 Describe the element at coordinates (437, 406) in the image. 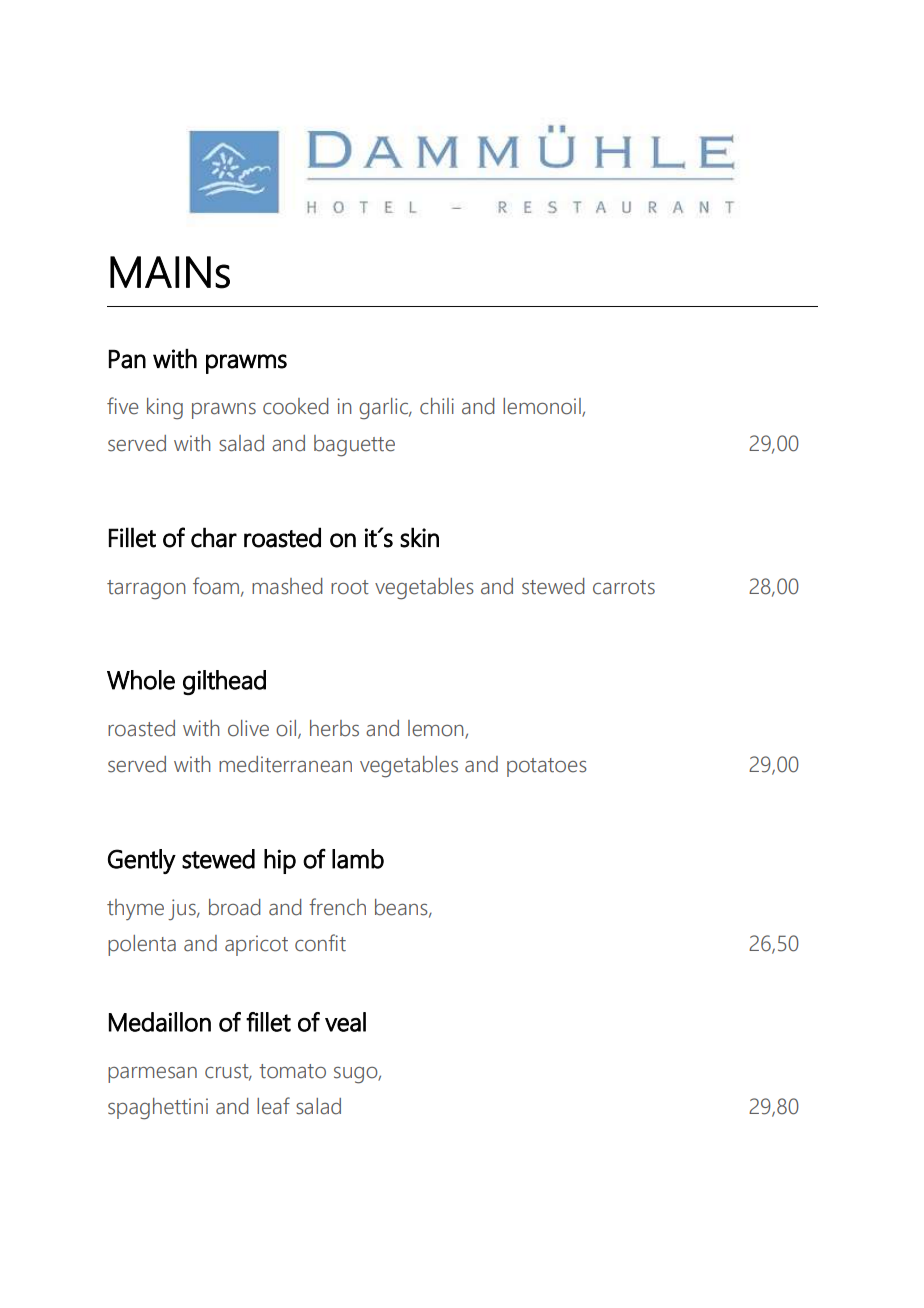

I see `chili` at that location.
